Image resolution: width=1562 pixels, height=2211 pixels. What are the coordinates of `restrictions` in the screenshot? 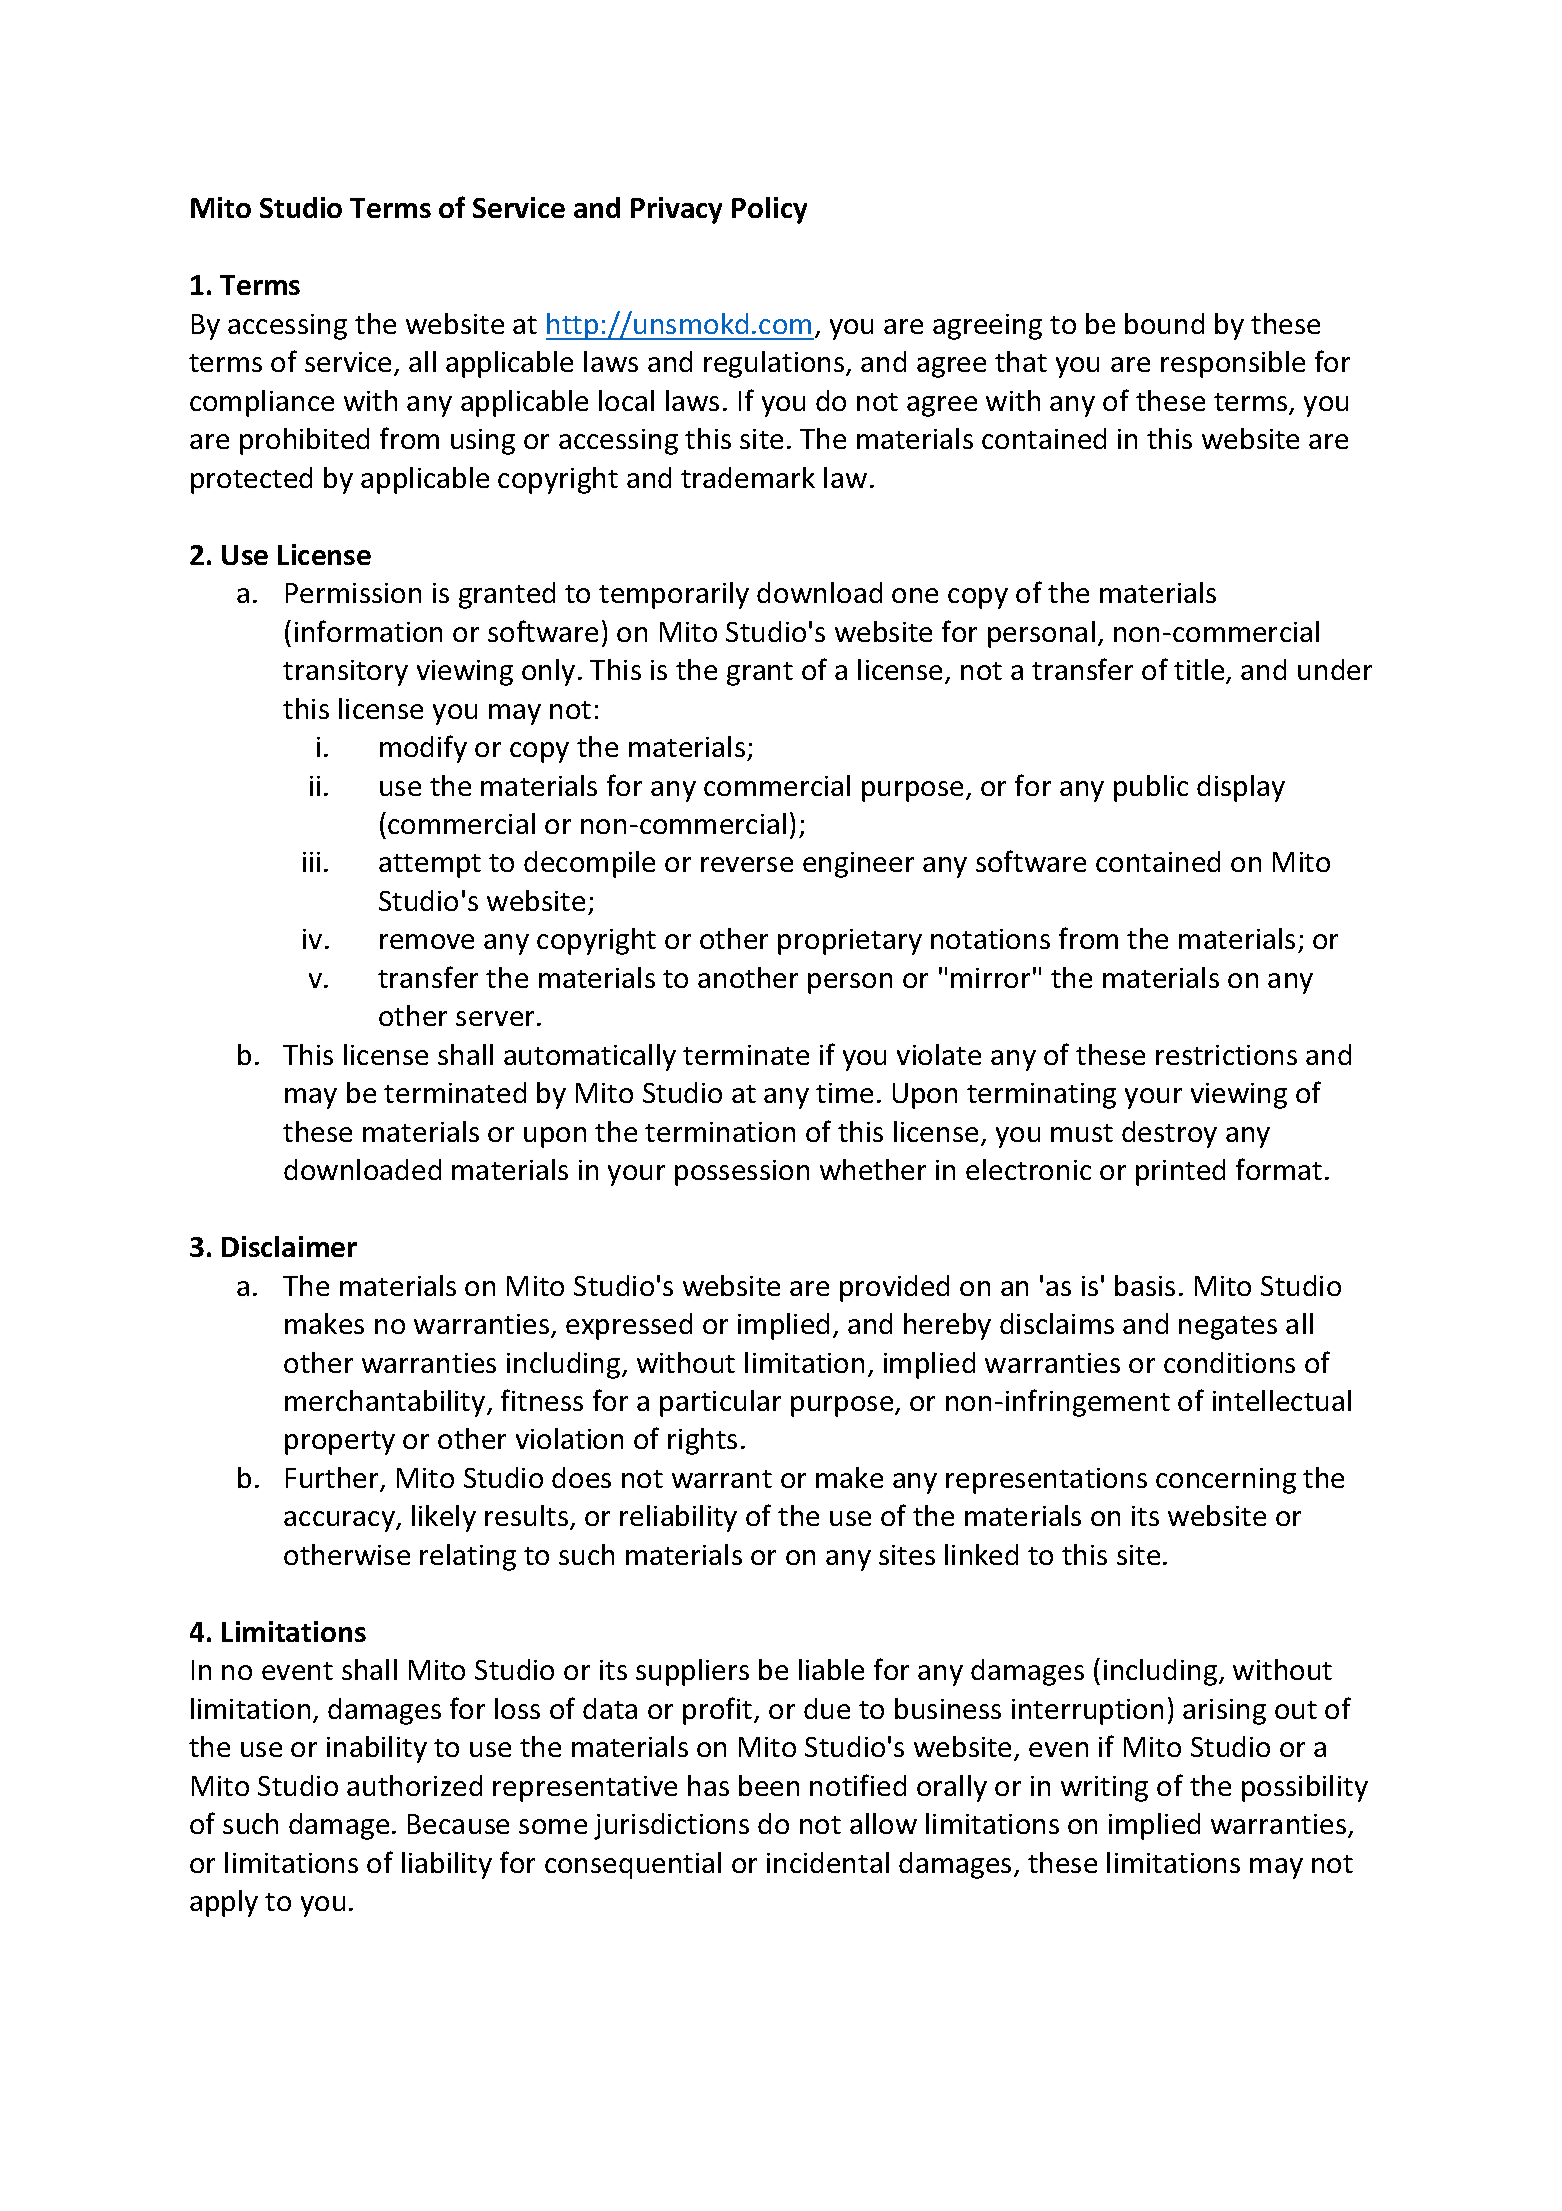 It's located at (1226, 1055).
